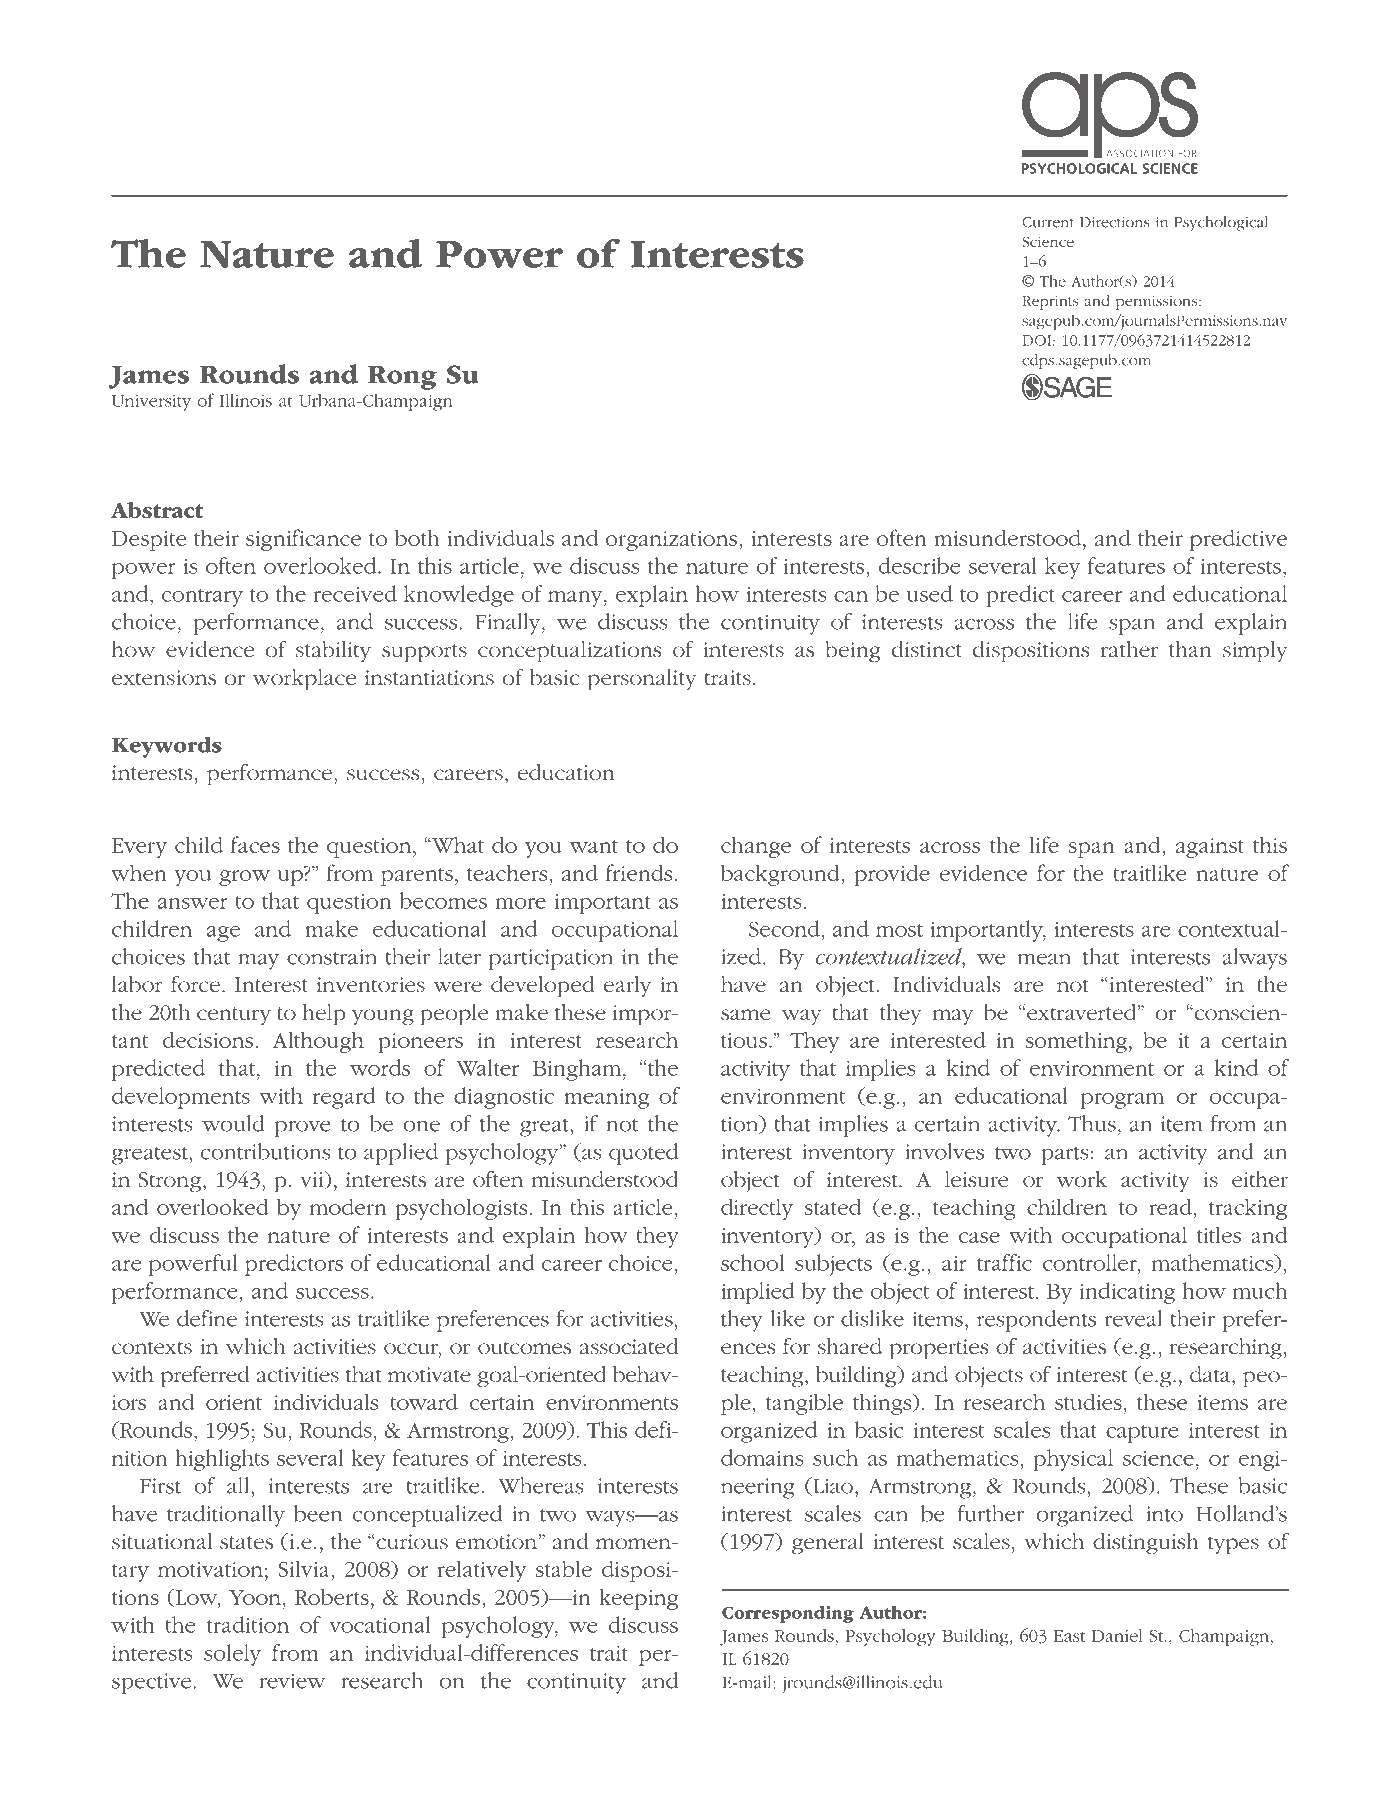 The height and width of the document is (1817, 1399). Describe the element at coordinates (1129, 649) in the document. I see `rather` at that location.
